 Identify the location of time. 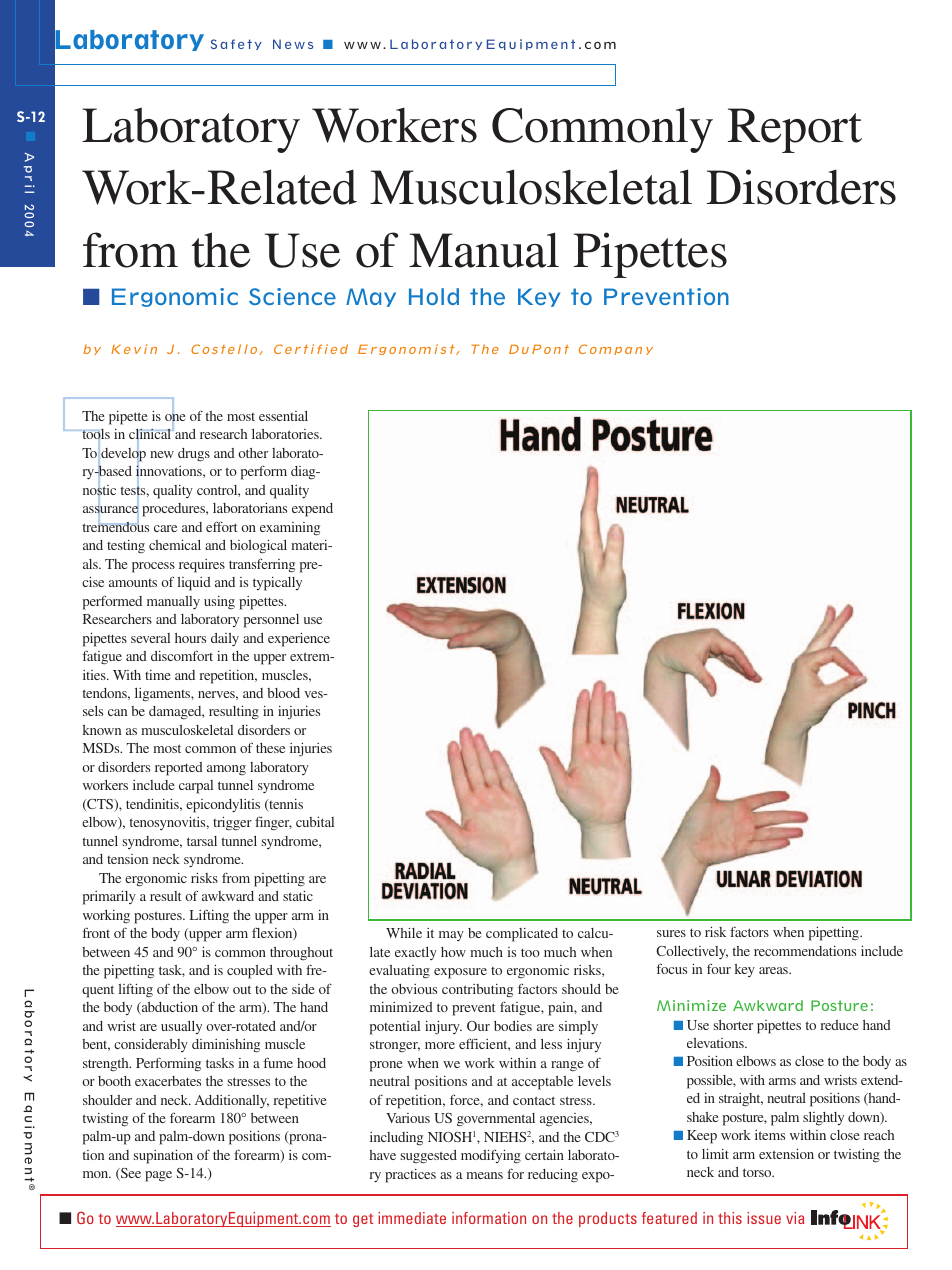
(158, 675).
